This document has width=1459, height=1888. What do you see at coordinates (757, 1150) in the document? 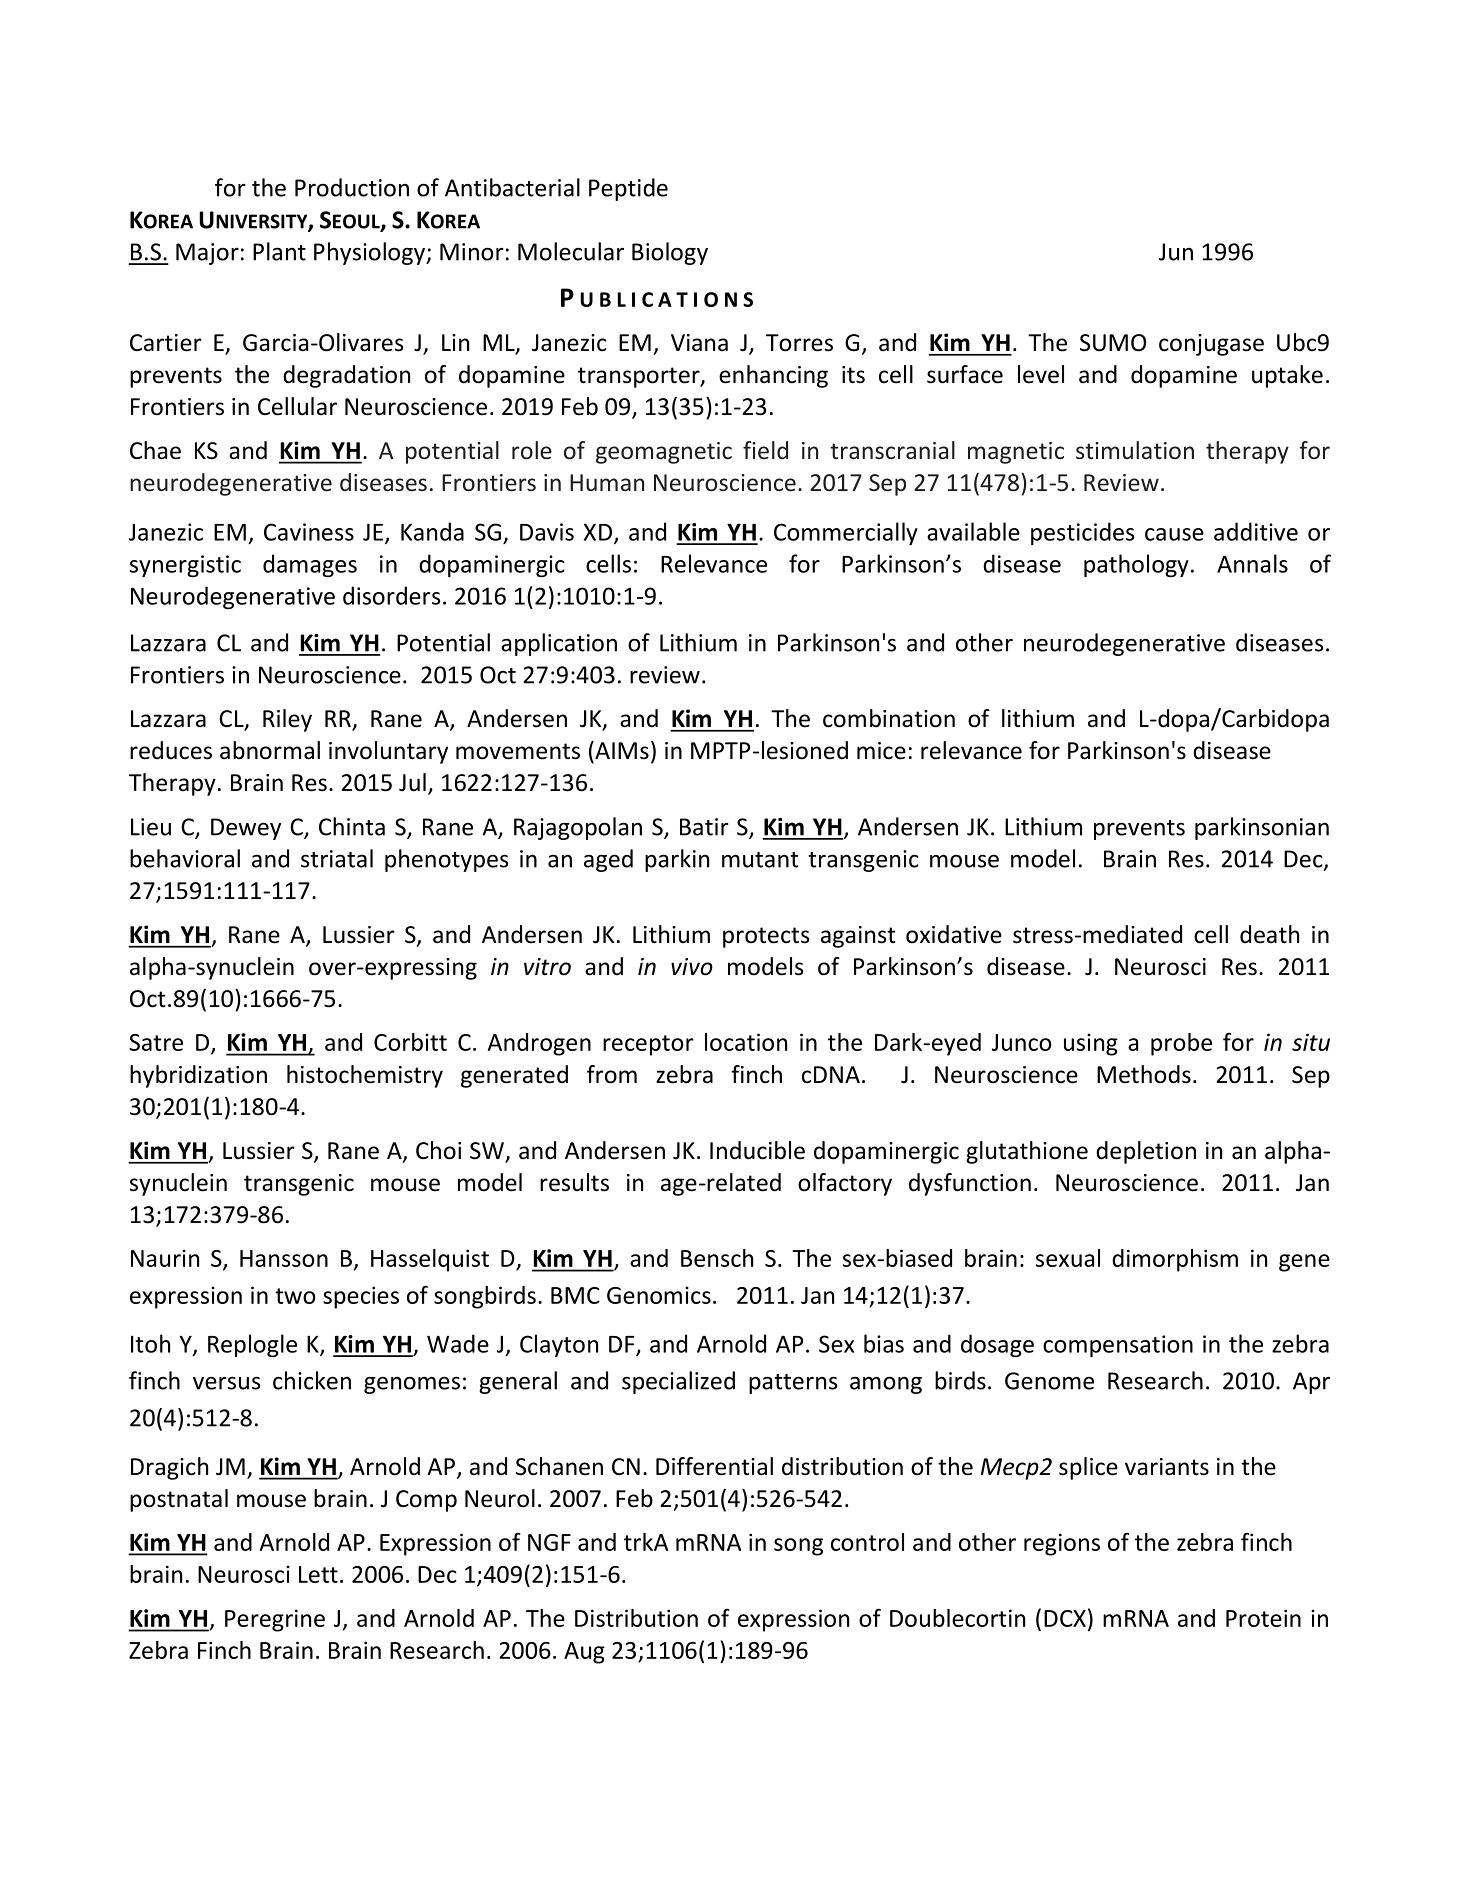
I see `Inducible` at bounding box center [757, 1150].
